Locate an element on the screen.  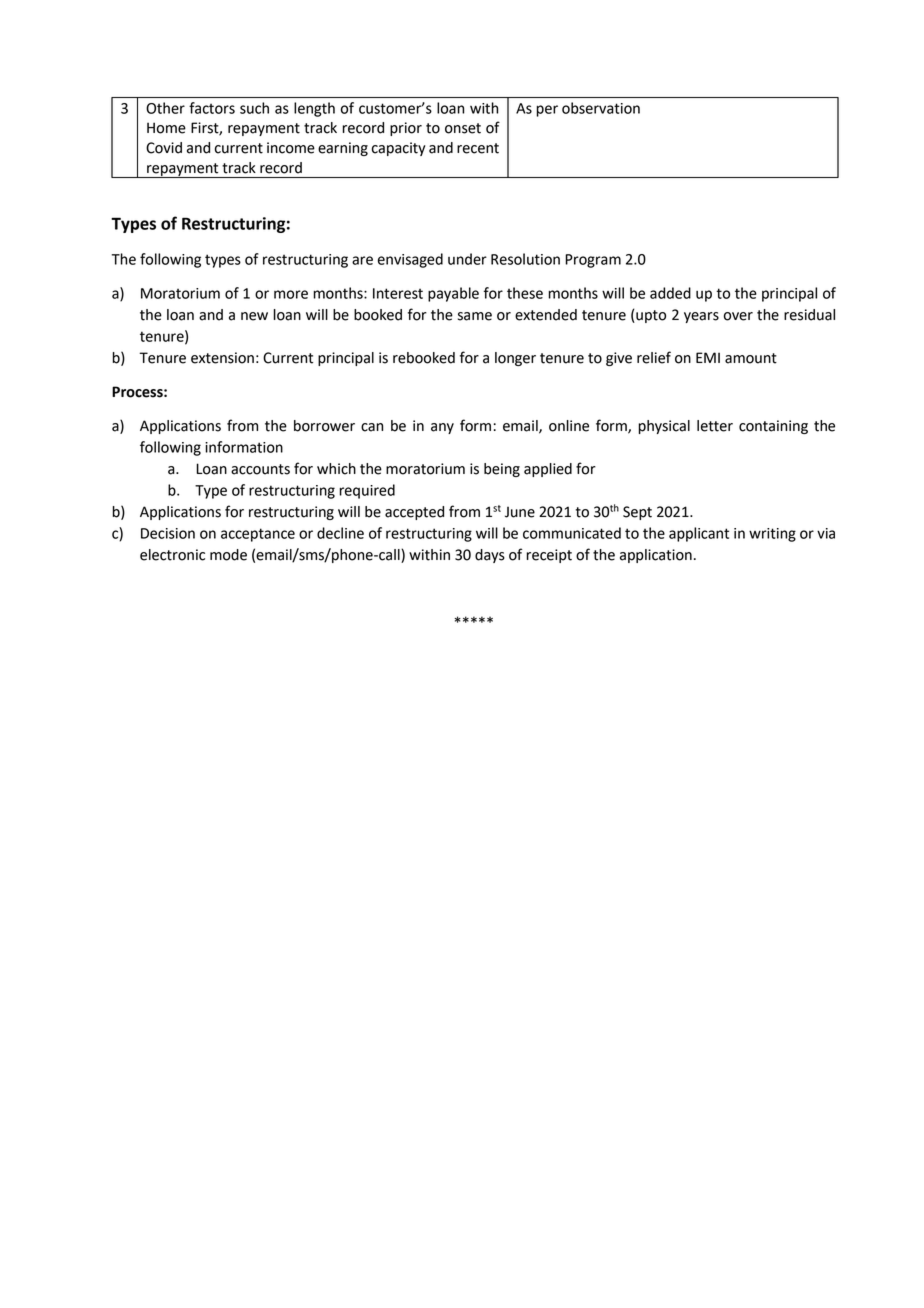
acceptance is located at coordinates (258, 535).
